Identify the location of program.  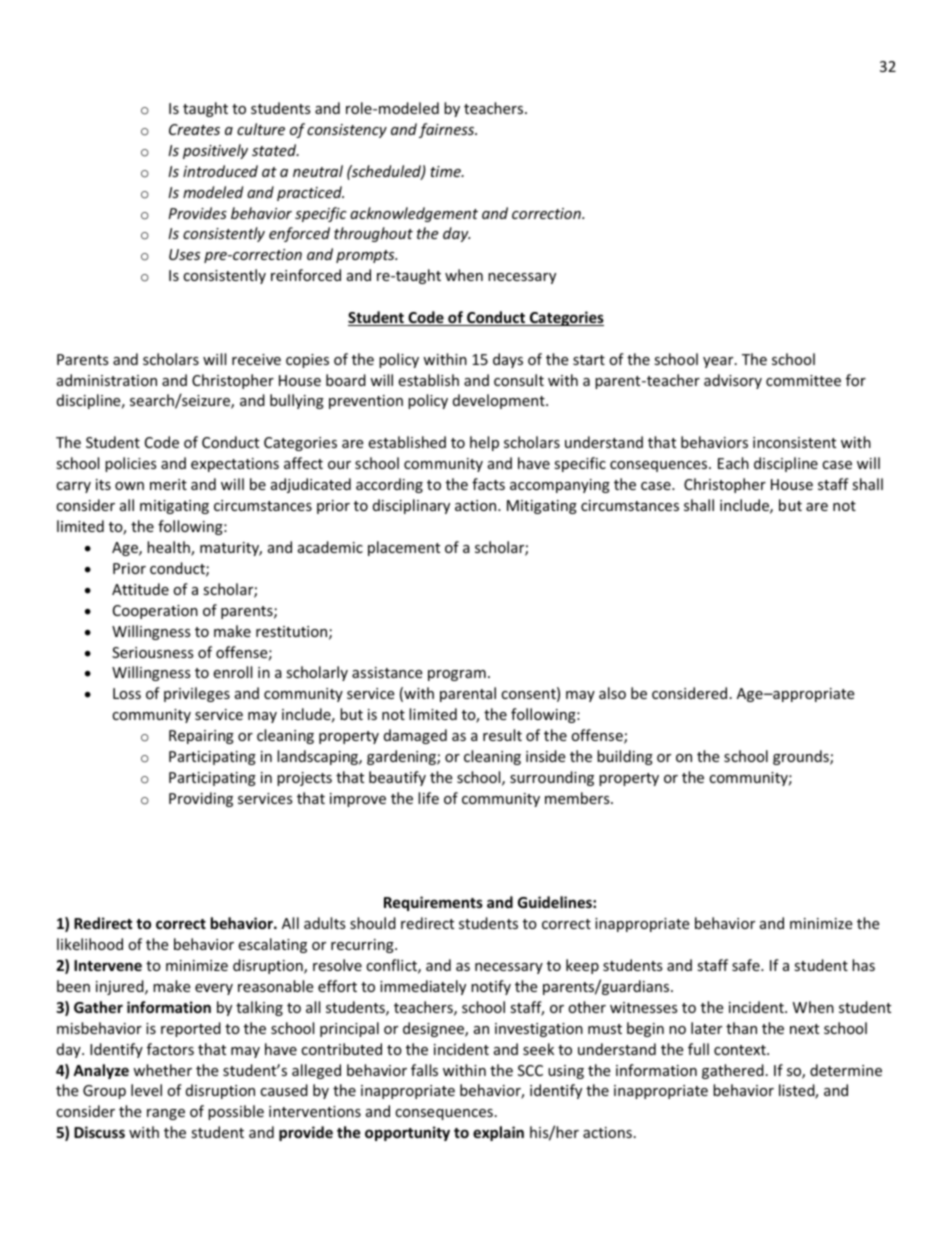
(457, 675).
